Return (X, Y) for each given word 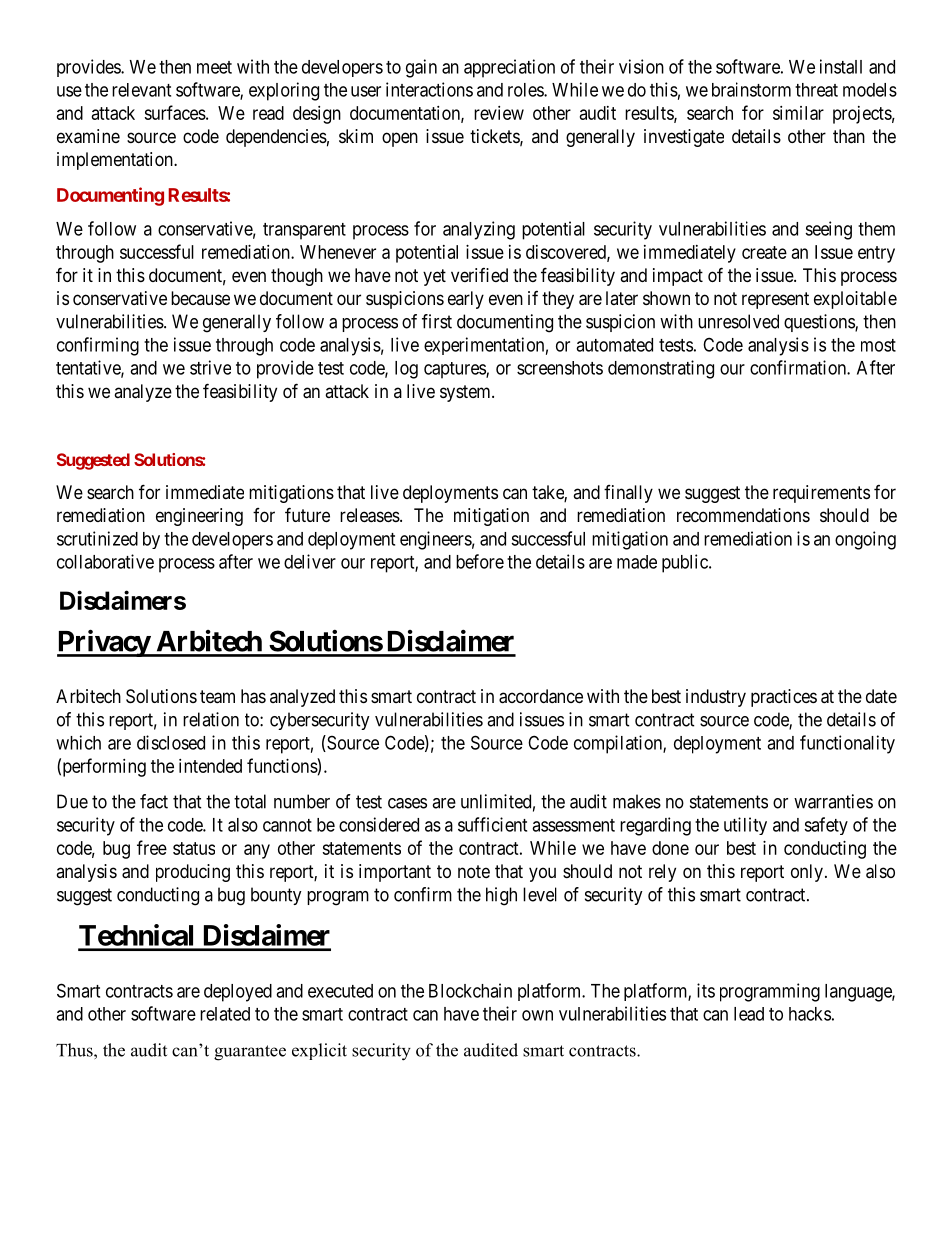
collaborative (105, 561)
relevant (141, 90)
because (200, 298)
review (499, 113)
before (480, 561)
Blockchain (470, 990)
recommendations (743, 515)
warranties (833, 801)
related (225, 1014)
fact (154, 801)
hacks (810, 1014)
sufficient (492, 824)
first (437, 321)
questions (820, 323)
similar (798, 113)
